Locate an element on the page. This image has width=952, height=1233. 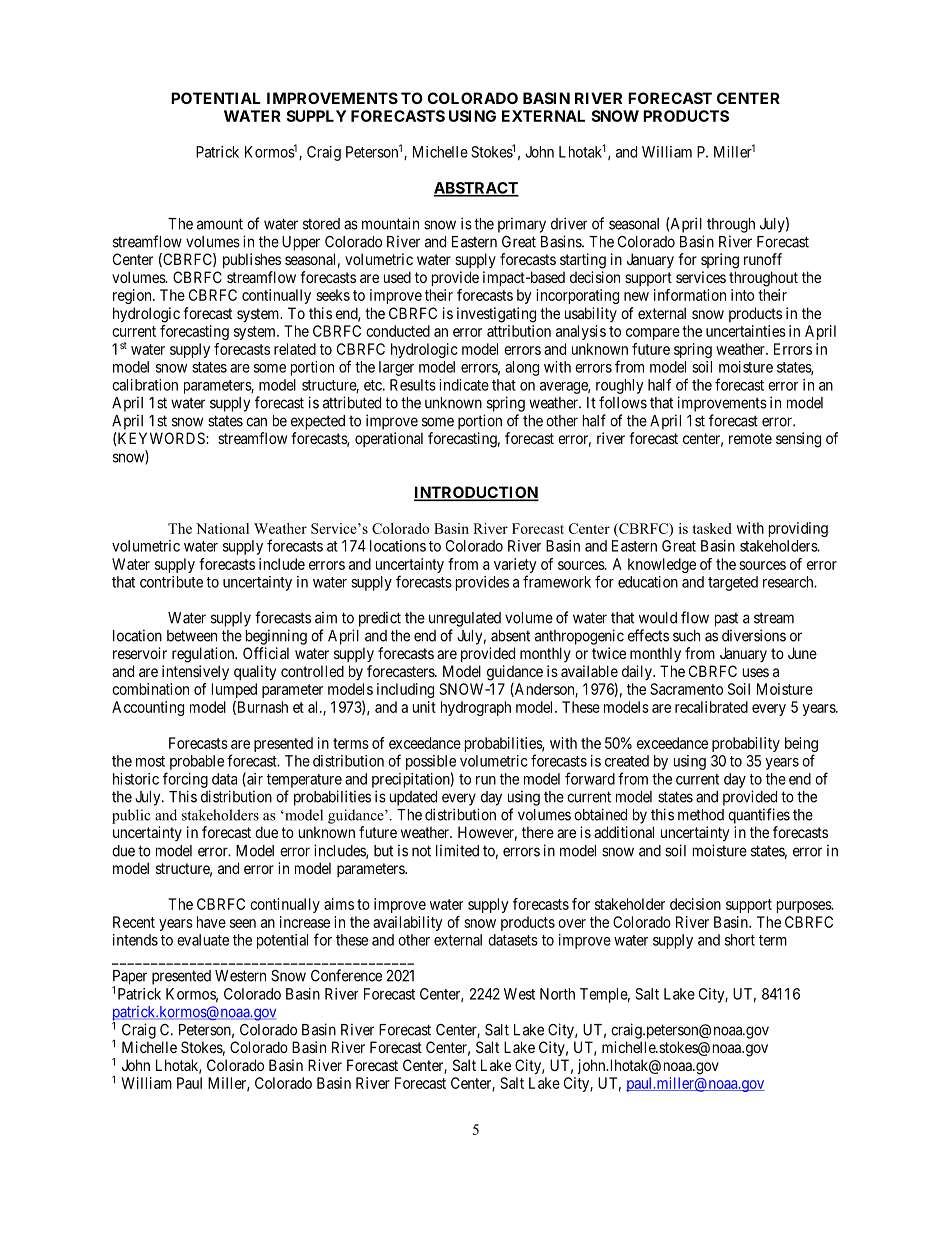
limited is located at coordinates (457, 850).
